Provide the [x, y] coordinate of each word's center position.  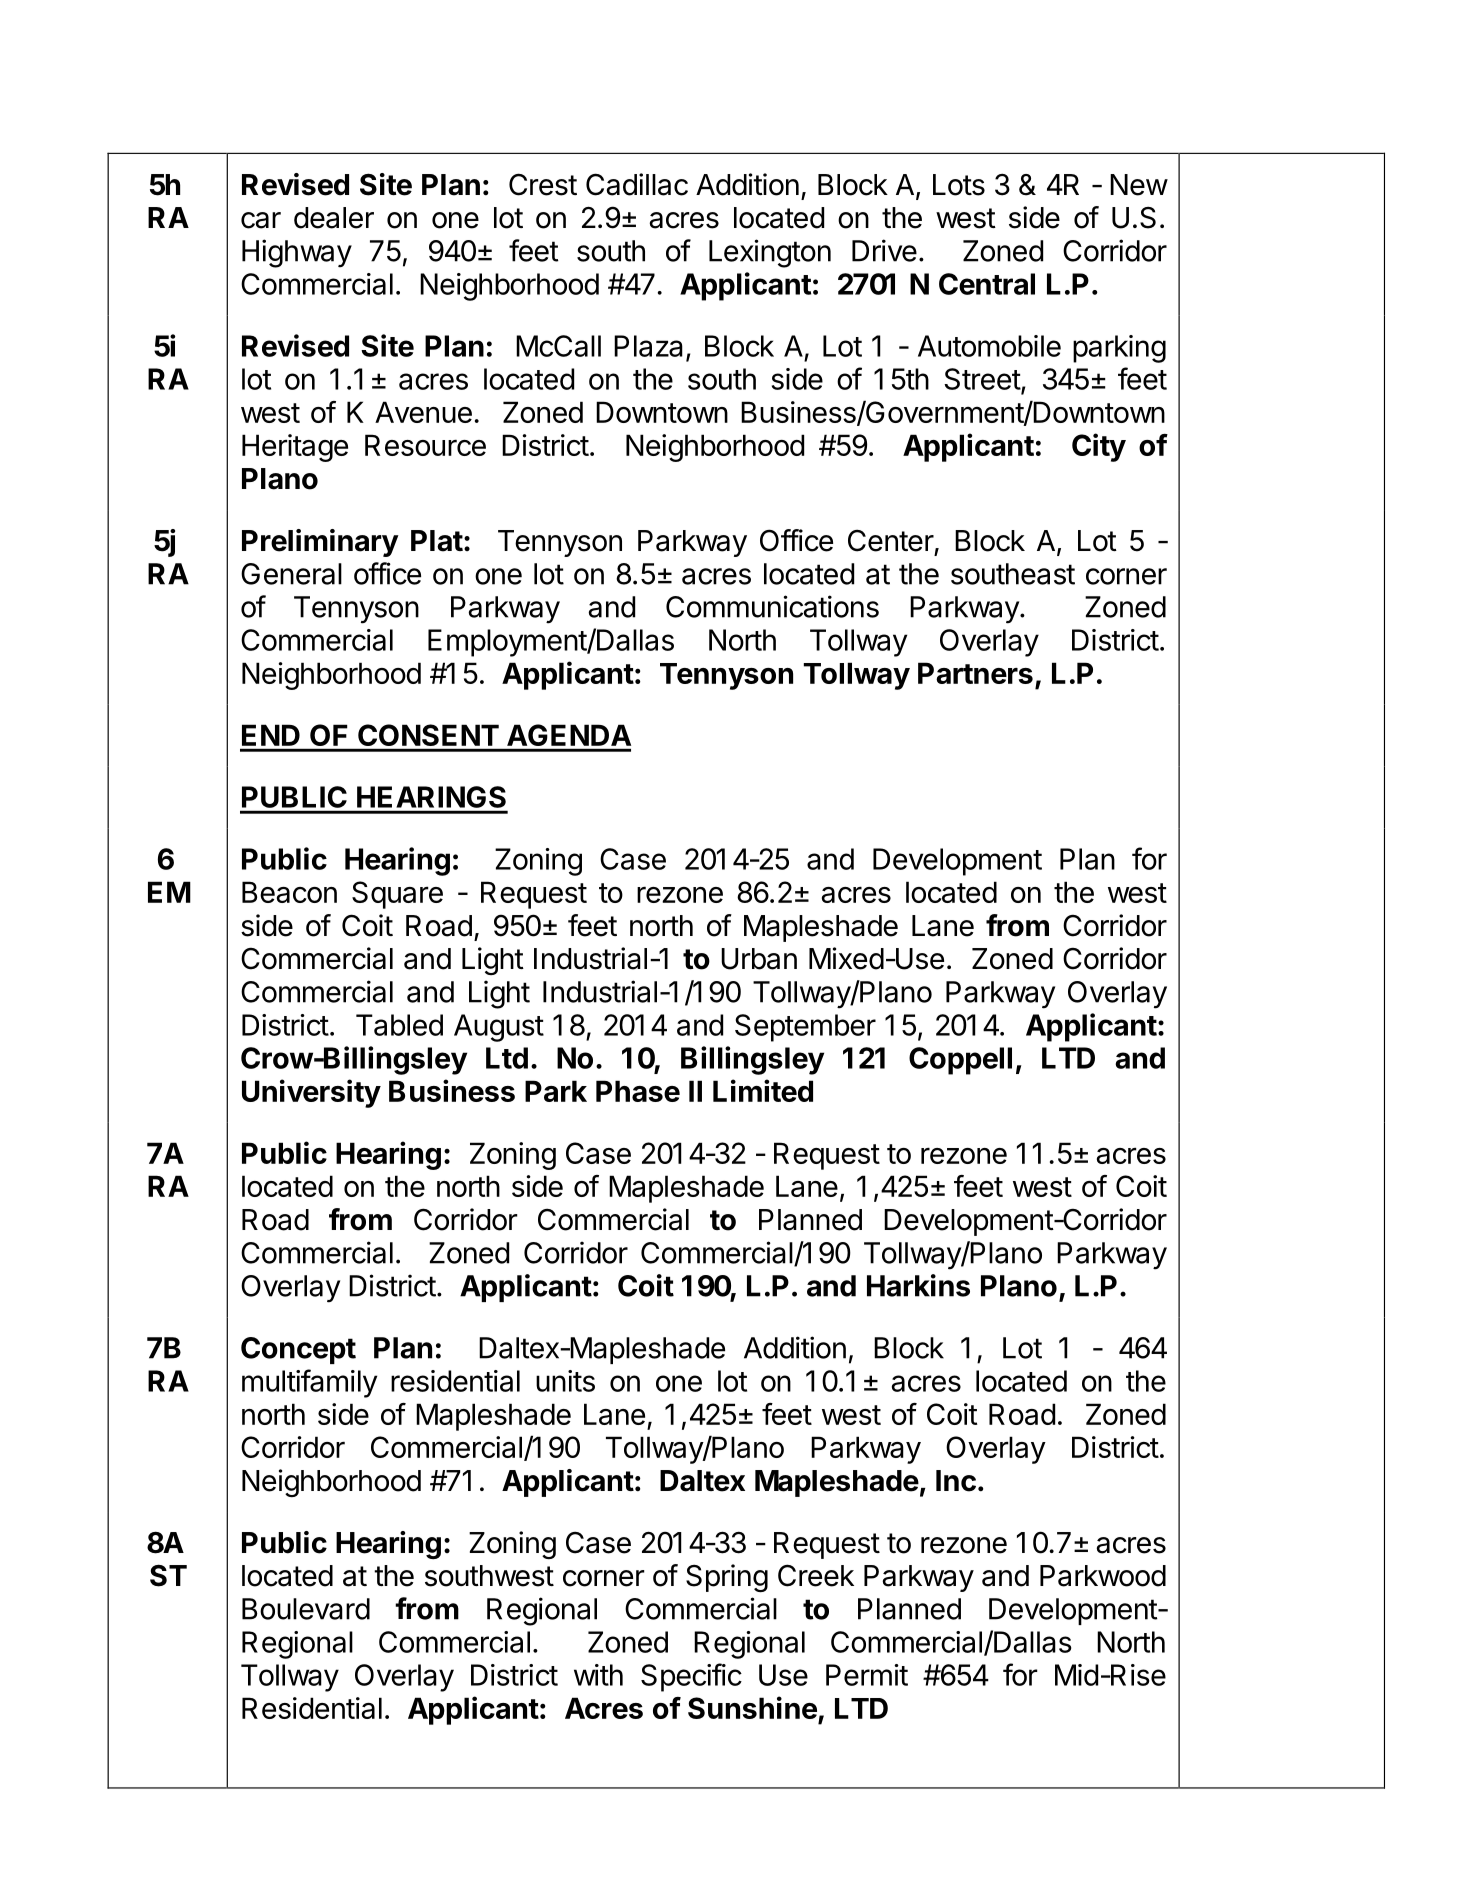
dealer [334, 218]
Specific [691, 1677]
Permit [867, 1675]
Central [987, 284]
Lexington [770, 253]
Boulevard [306, 1609]
